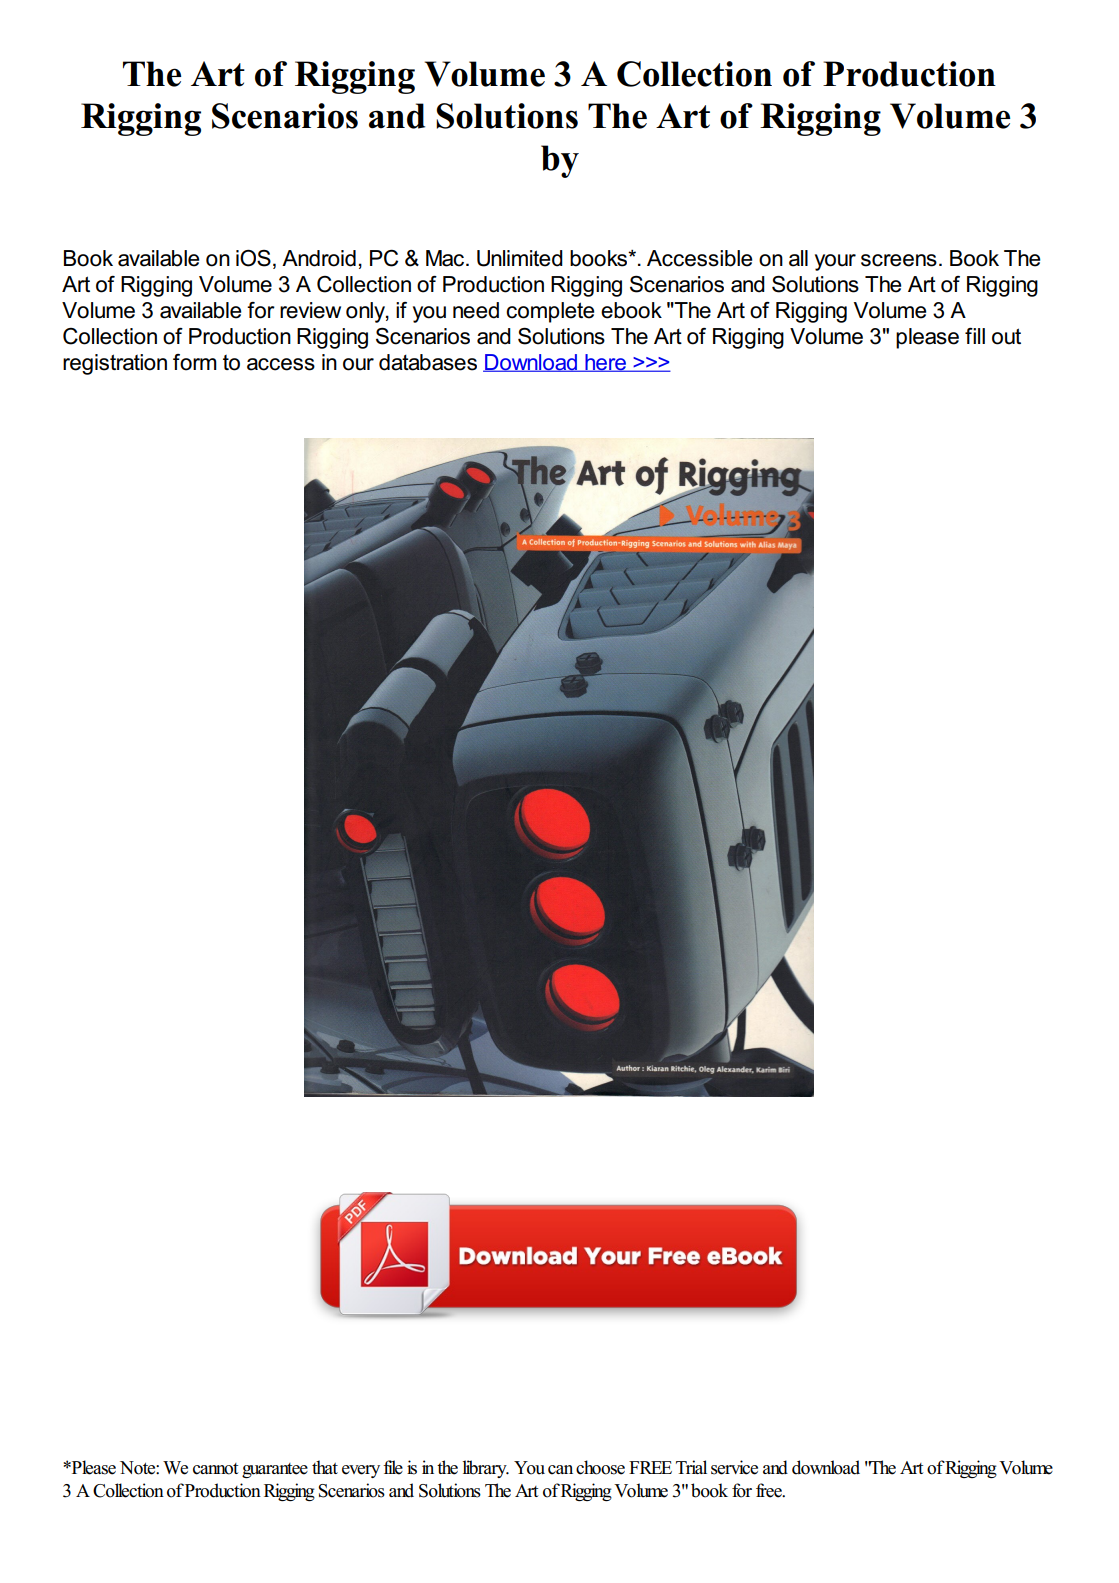  I want to click on choose, so click(600, 1467).
